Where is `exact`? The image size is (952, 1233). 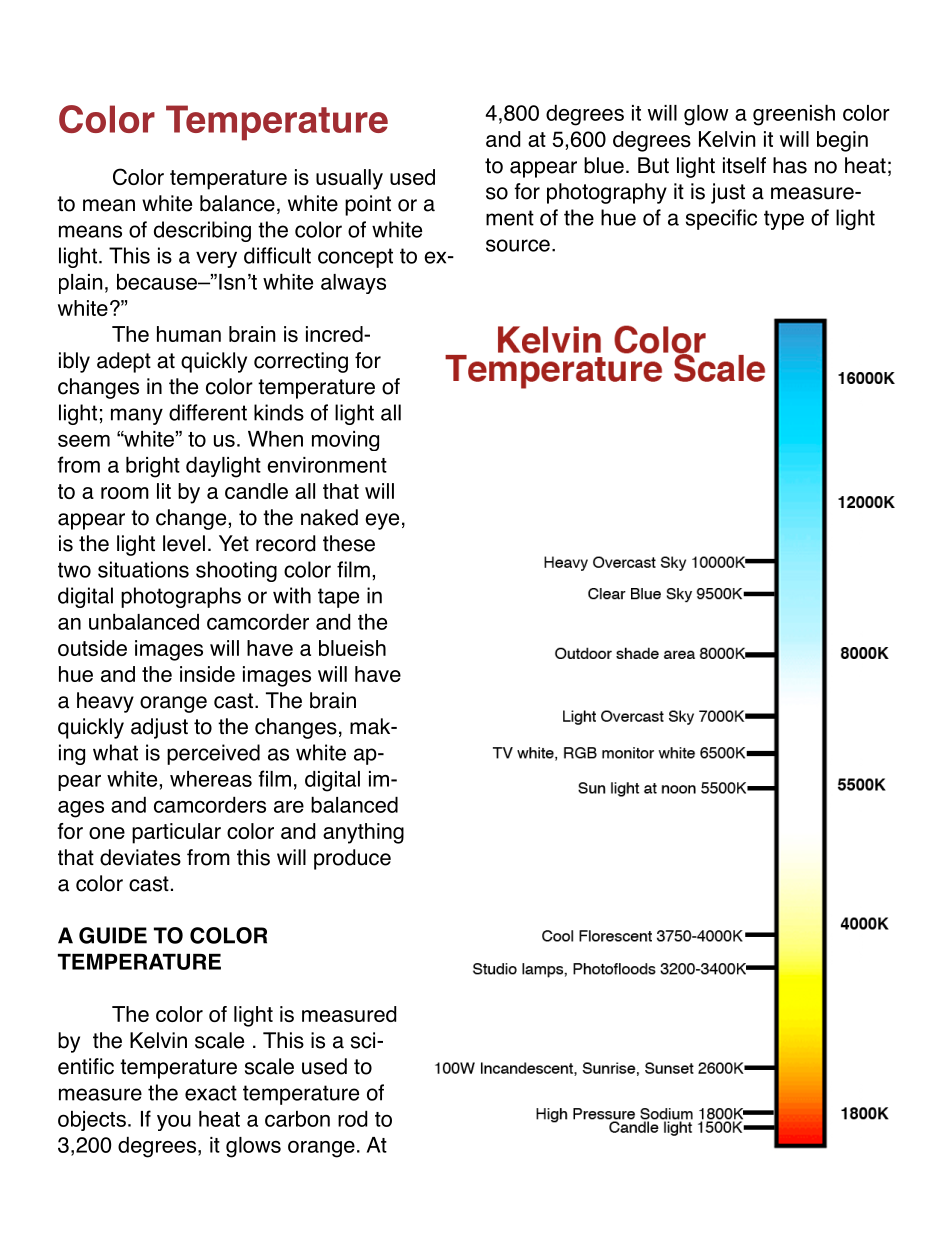 exact is located at coordinates (211, 1093).
